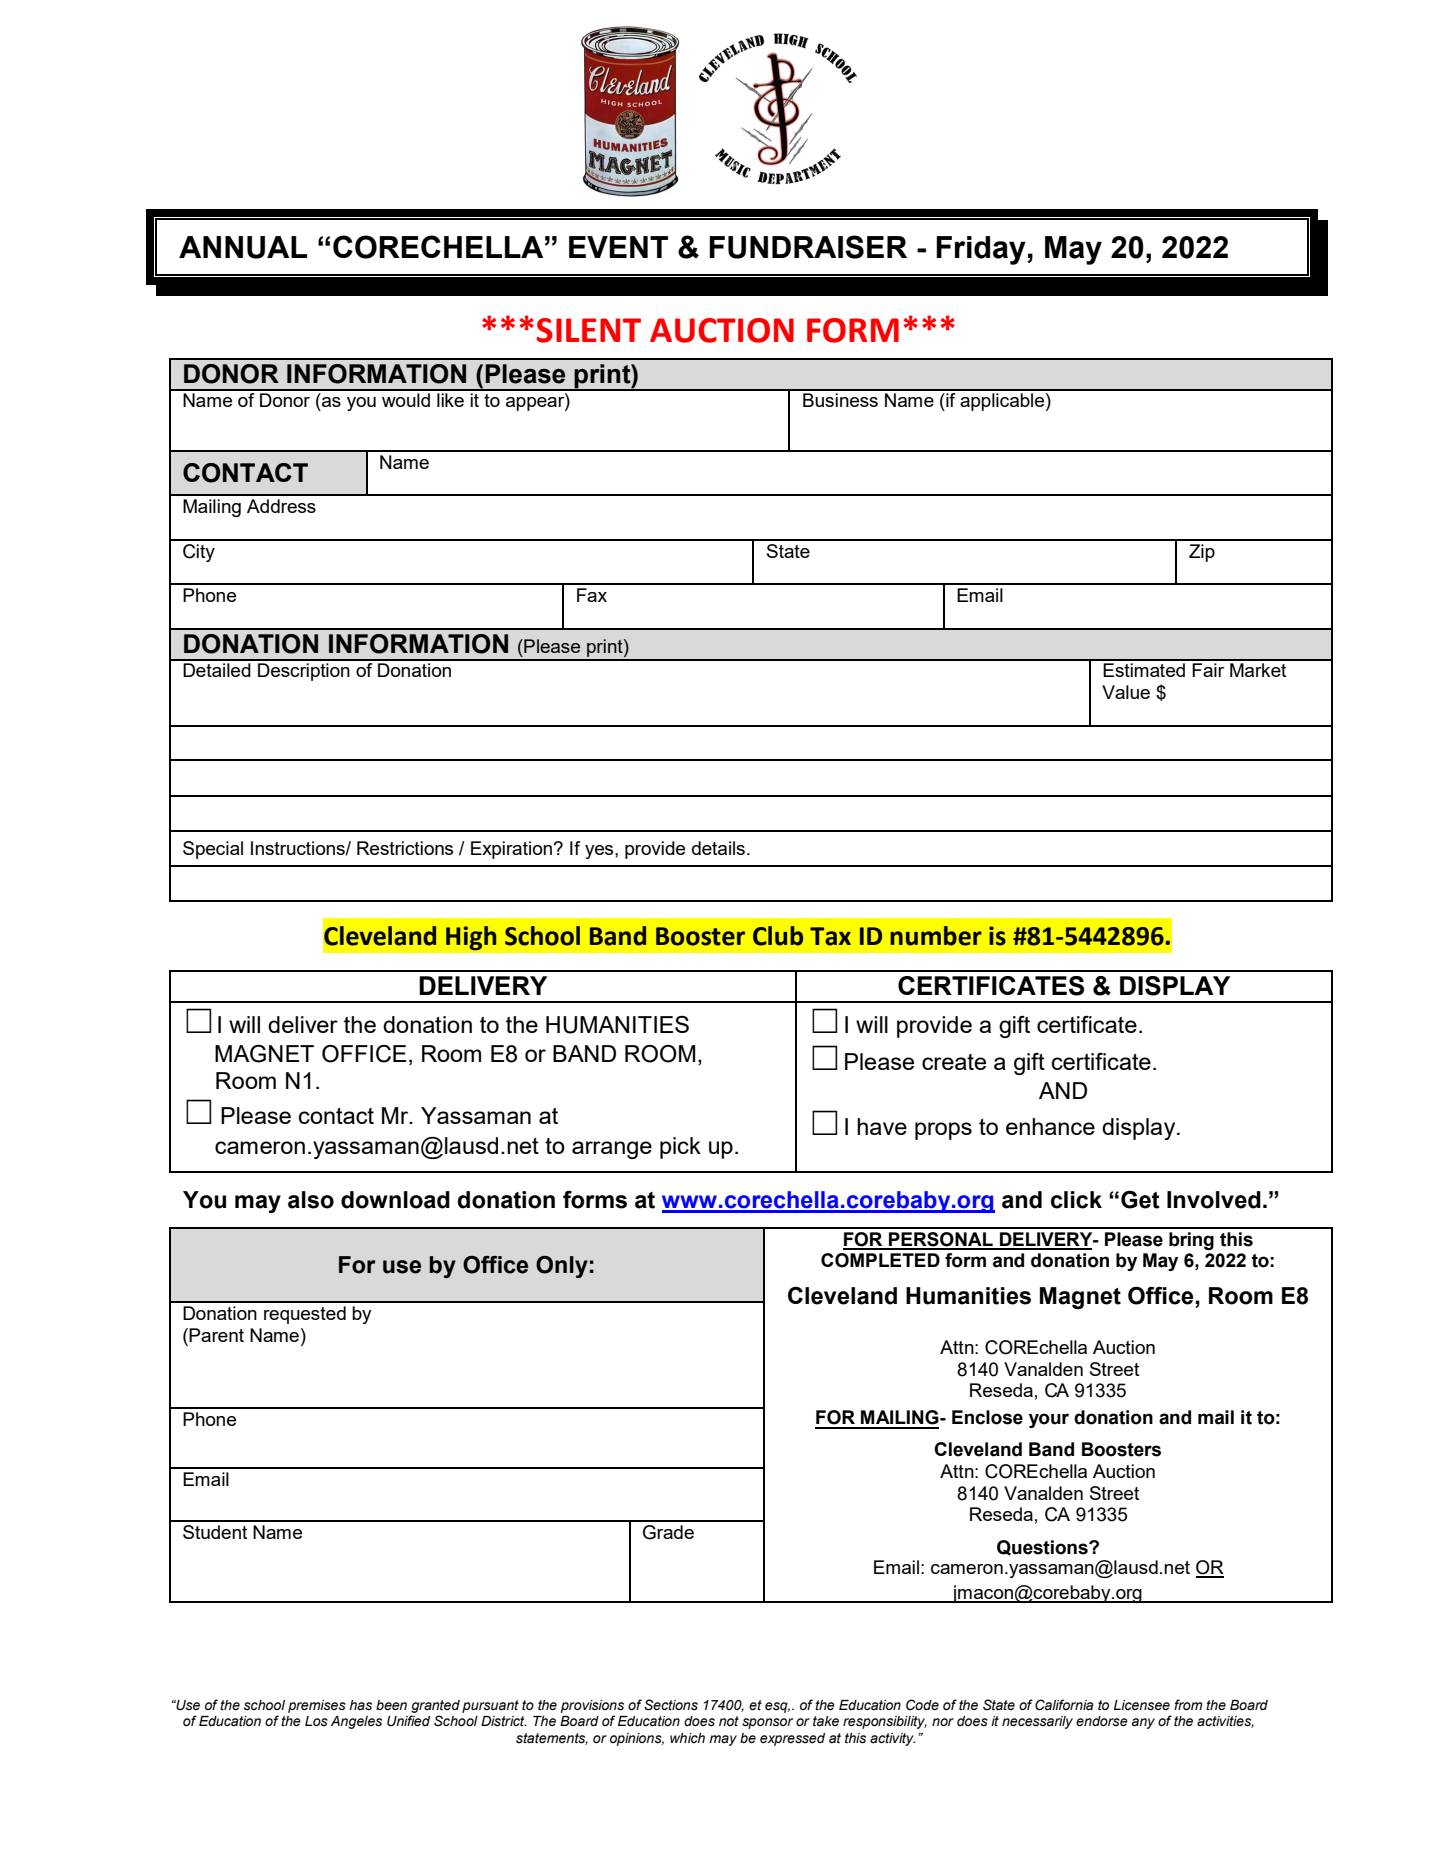 Image resolution: width=1438 pixels, height=1861 pixels. What do you see at coordinates (243, 247) in the document?
I see `ANNUAL` at bounding box center [243, 247].
